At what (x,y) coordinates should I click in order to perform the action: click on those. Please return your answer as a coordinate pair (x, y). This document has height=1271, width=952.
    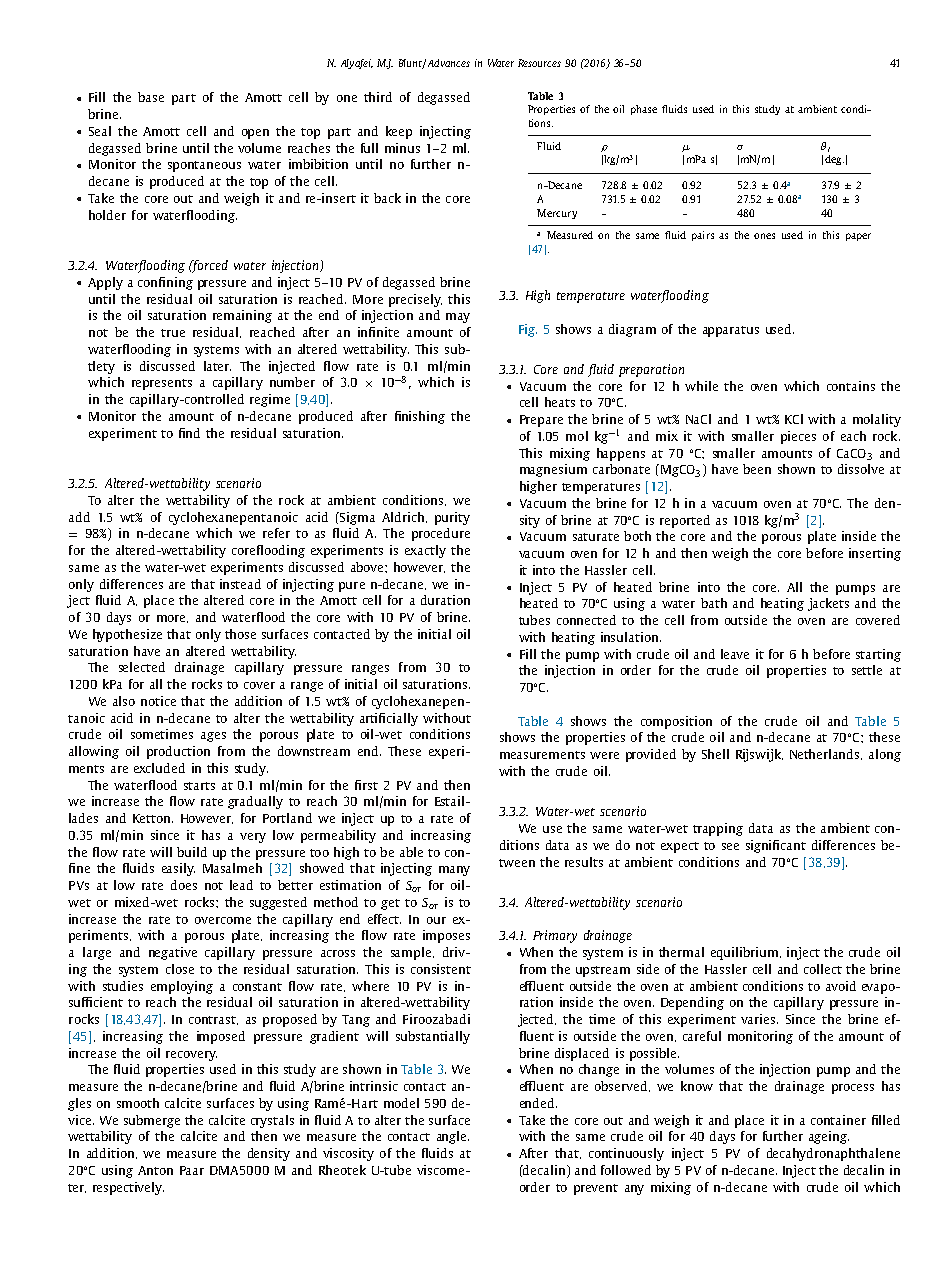
    Looking at the image, I should click on (240, 634).
